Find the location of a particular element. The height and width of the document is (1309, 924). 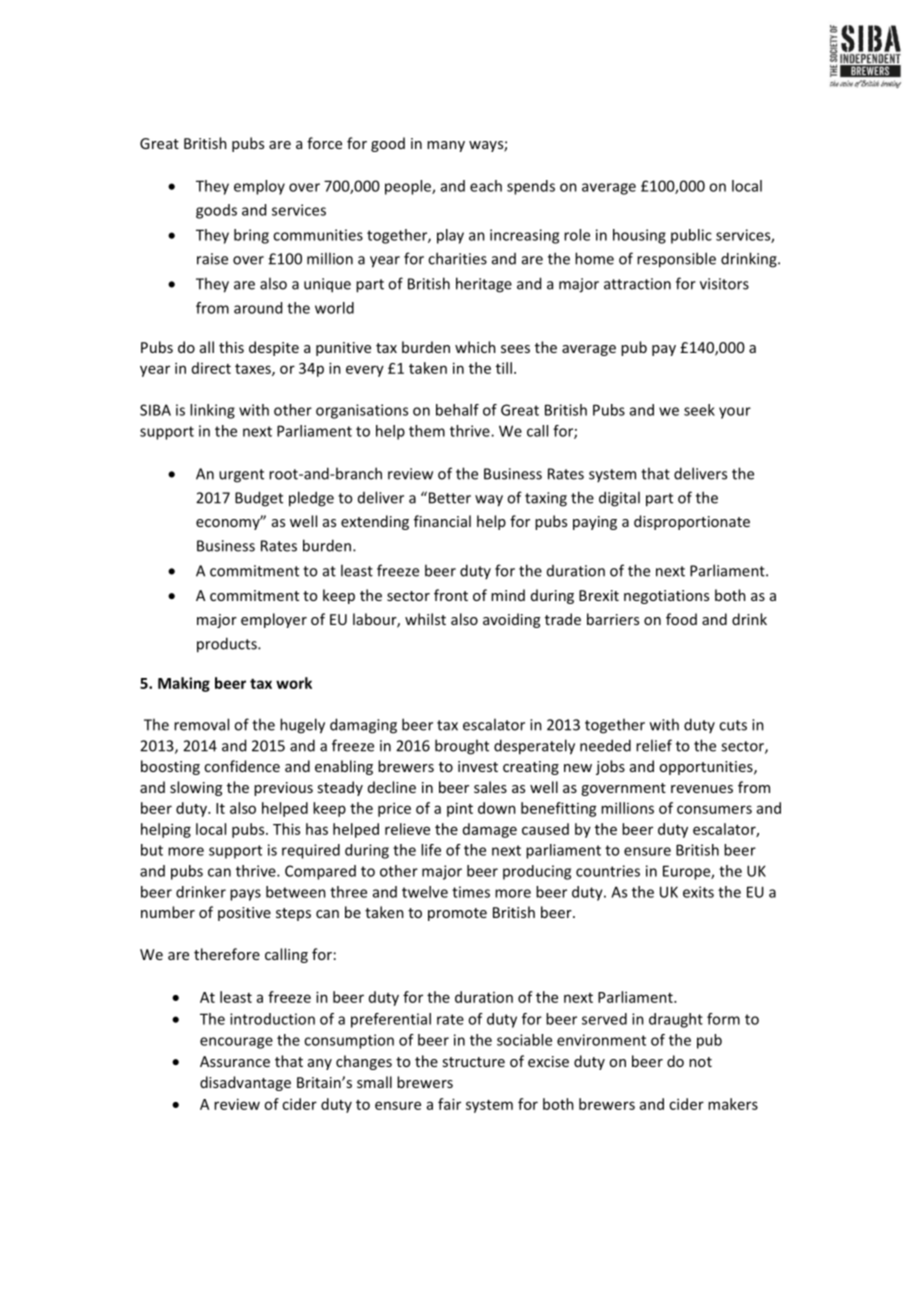

products is located at coordinates (228, 645).
